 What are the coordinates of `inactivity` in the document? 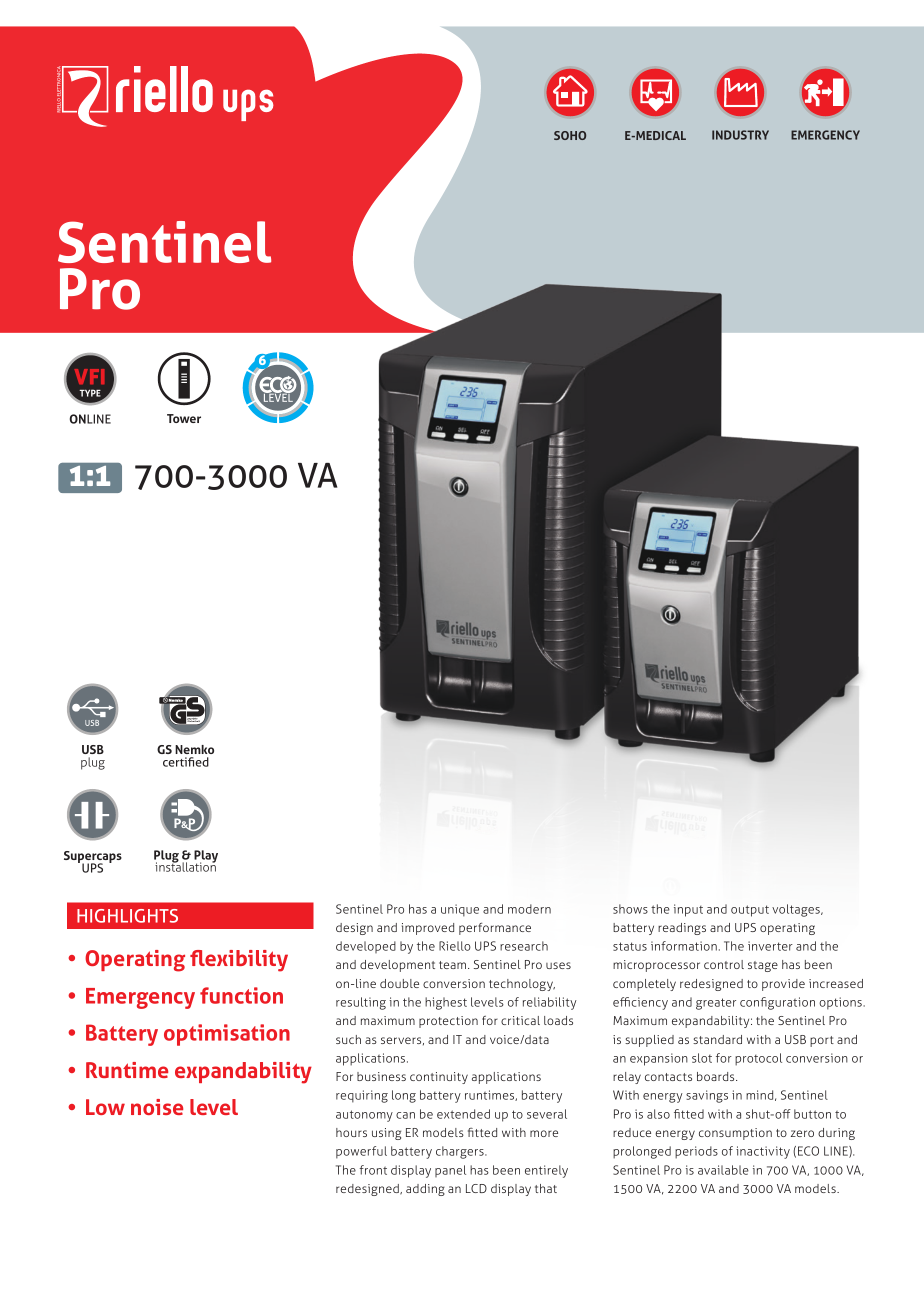 It's located at (763, 1152).
